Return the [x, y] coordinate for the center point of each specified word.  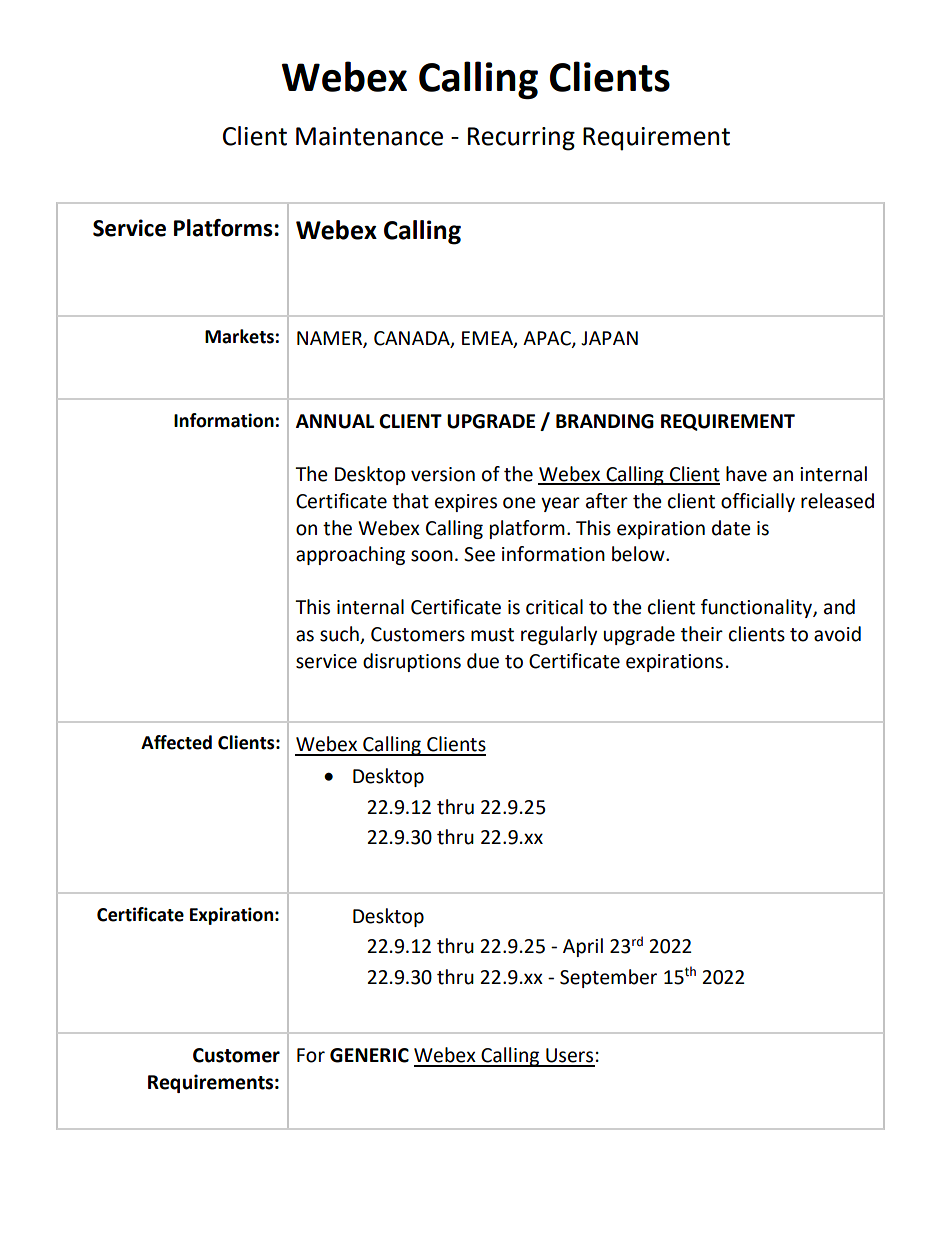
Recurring [521, 139]
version [443, 474]
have [746, 474]
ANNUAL [335, 421]
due [483, 661]
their [702, 634]
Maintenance [369, 136]
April [583, 947]
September [608, 978]
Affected [176, 742]
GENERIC [369, 1055]
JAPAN [609, 338]
